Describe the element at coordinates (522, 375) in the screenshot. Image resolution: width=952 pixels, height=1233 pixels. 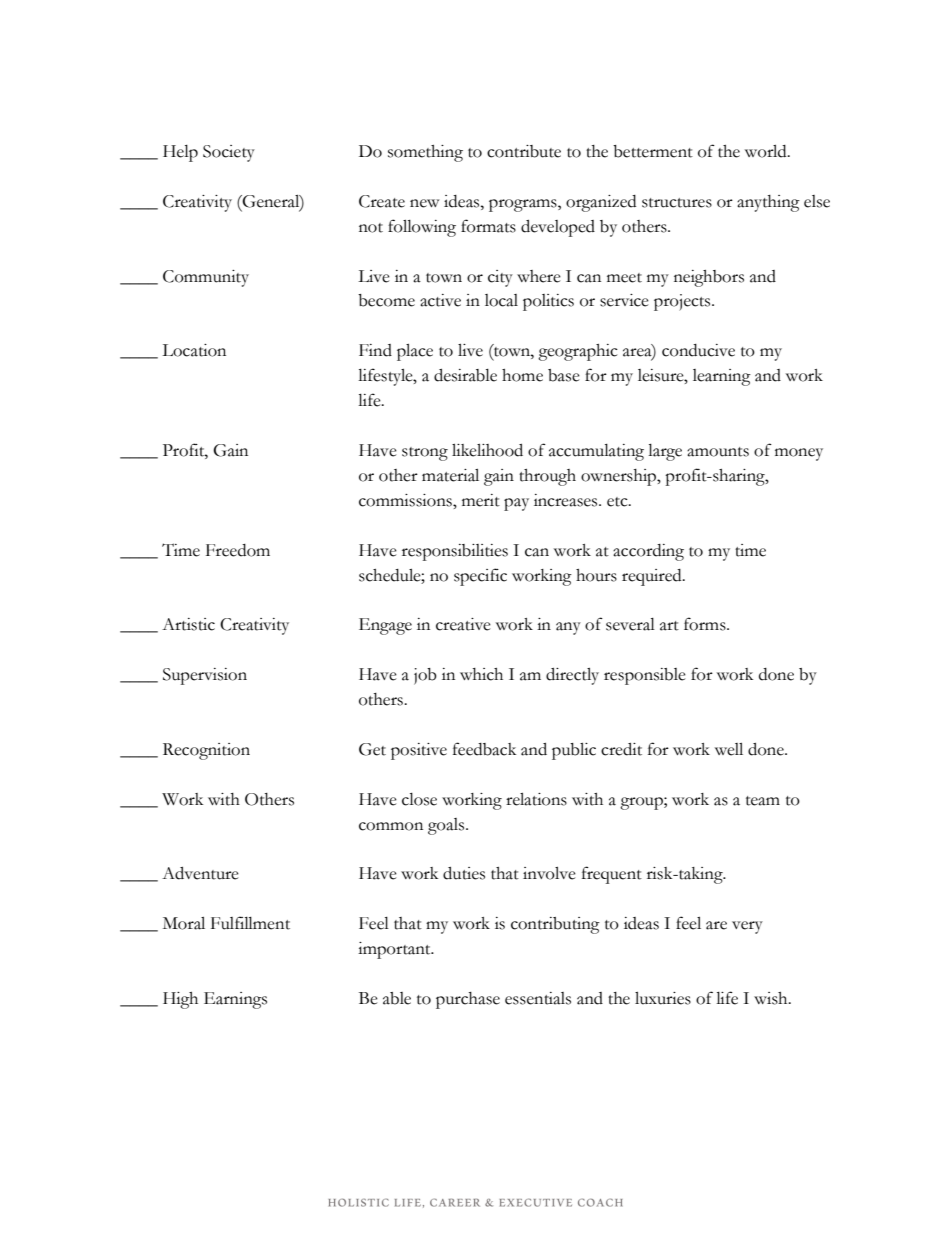
I see `home` at that location.
